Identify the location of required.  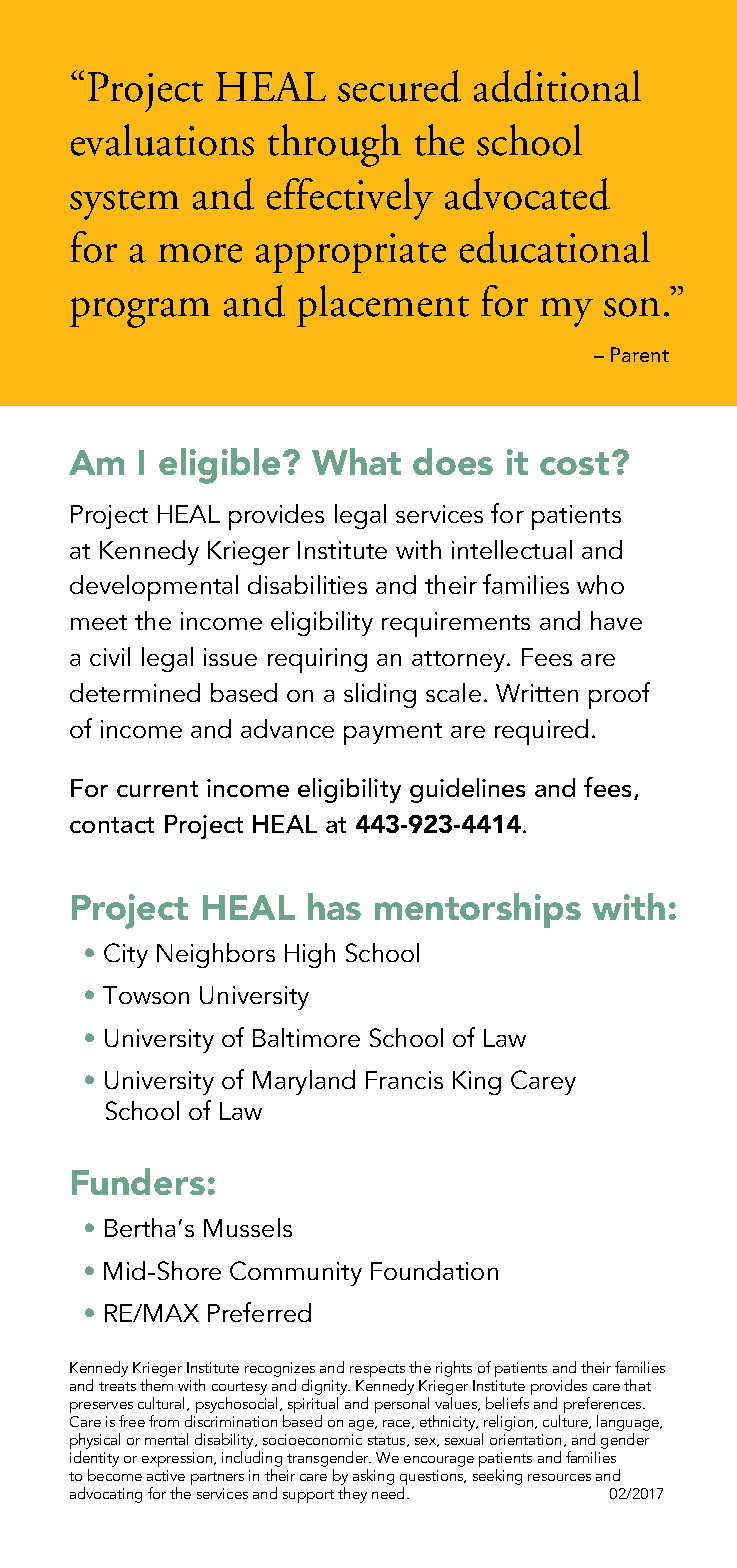
(541, 732).
